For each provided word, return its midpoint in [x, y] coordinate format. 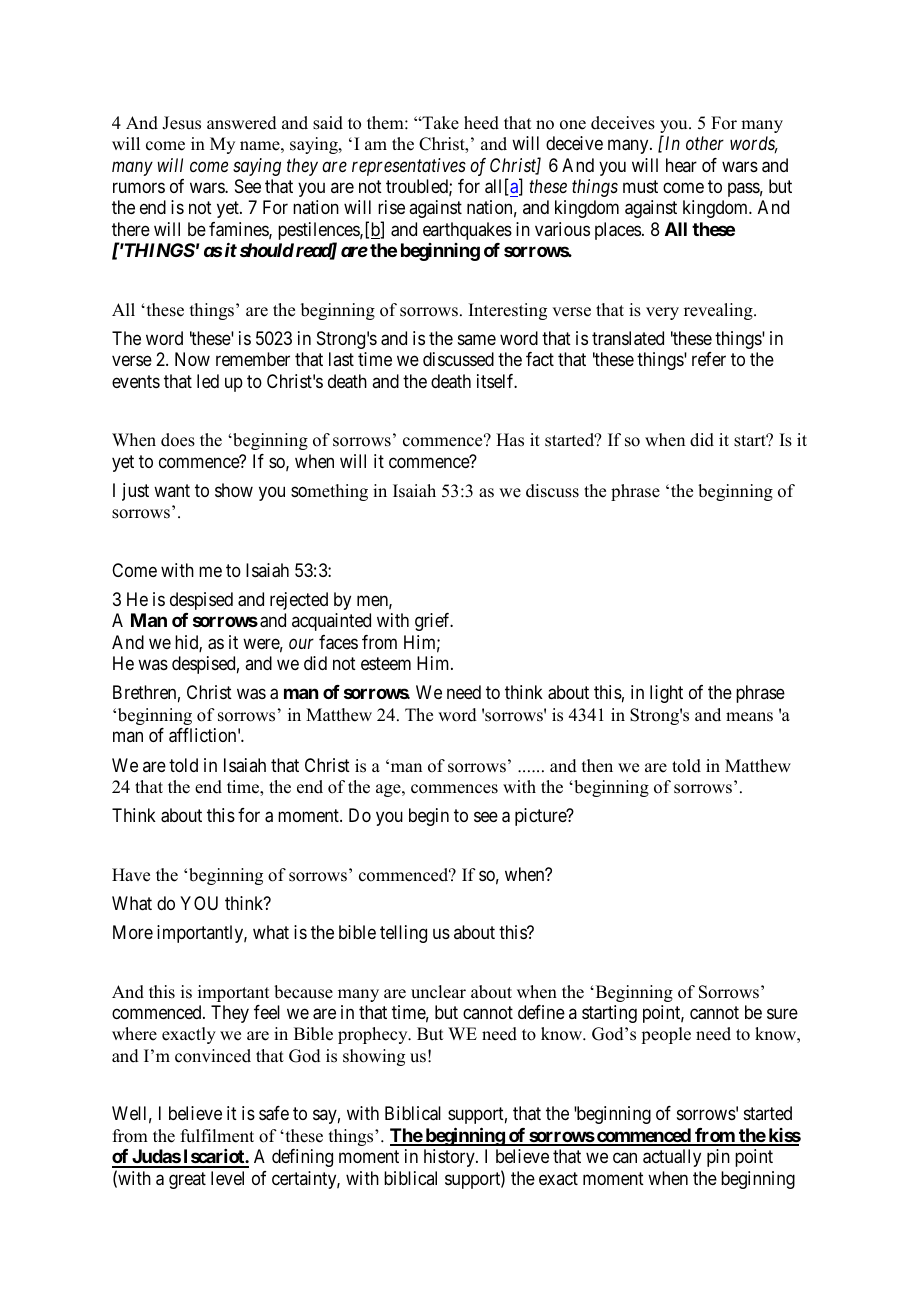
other [705, 143]
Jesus [181, 123]
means [749, 717]
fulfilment [217, 1136]
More [133, 932]
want [172, 490]
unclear [438, 992]
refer [709, 359]
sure [782, 1014]
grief [434, 622]
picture [541, 817]
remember [253, 359]
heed [481, 123]
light [666, 694]
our [301, 644]
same [477, 339]
